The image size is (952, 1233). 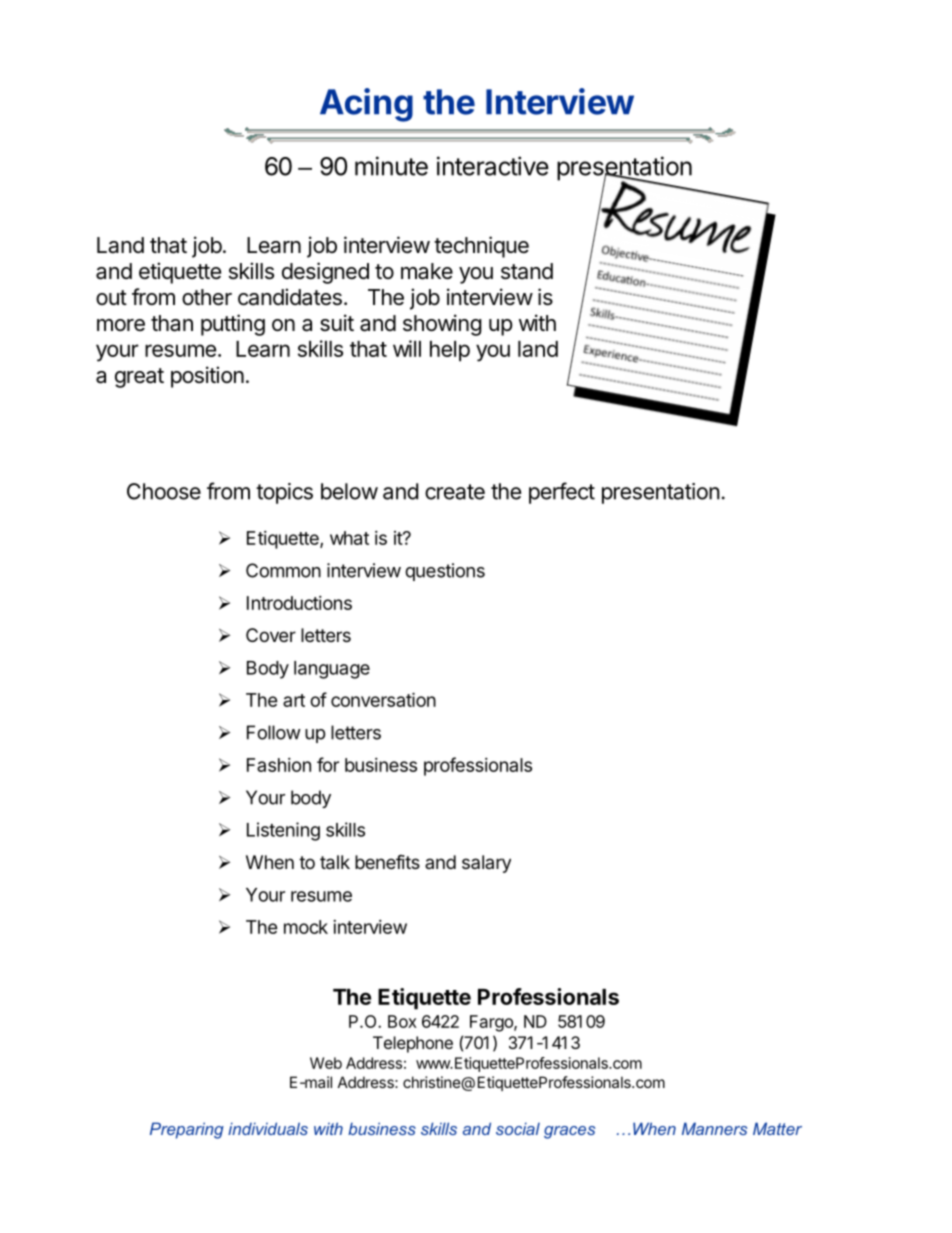 What do you see at coordinates (486, 864) in the document?
I see `salary` at bounding box center [486, 864].
